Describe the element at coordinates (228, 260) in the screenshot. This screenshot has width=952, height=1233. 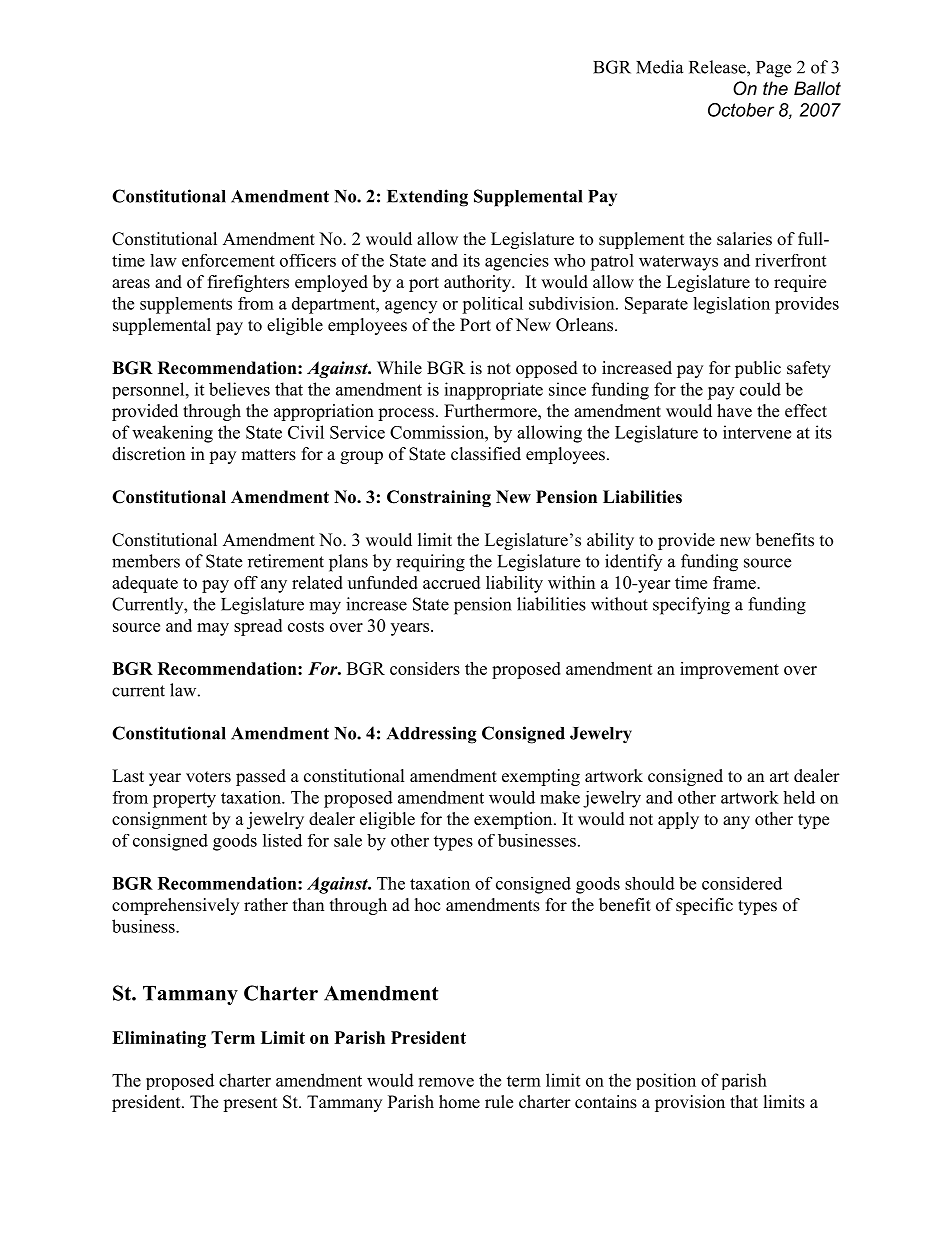
I see `enforcement` at that location.
